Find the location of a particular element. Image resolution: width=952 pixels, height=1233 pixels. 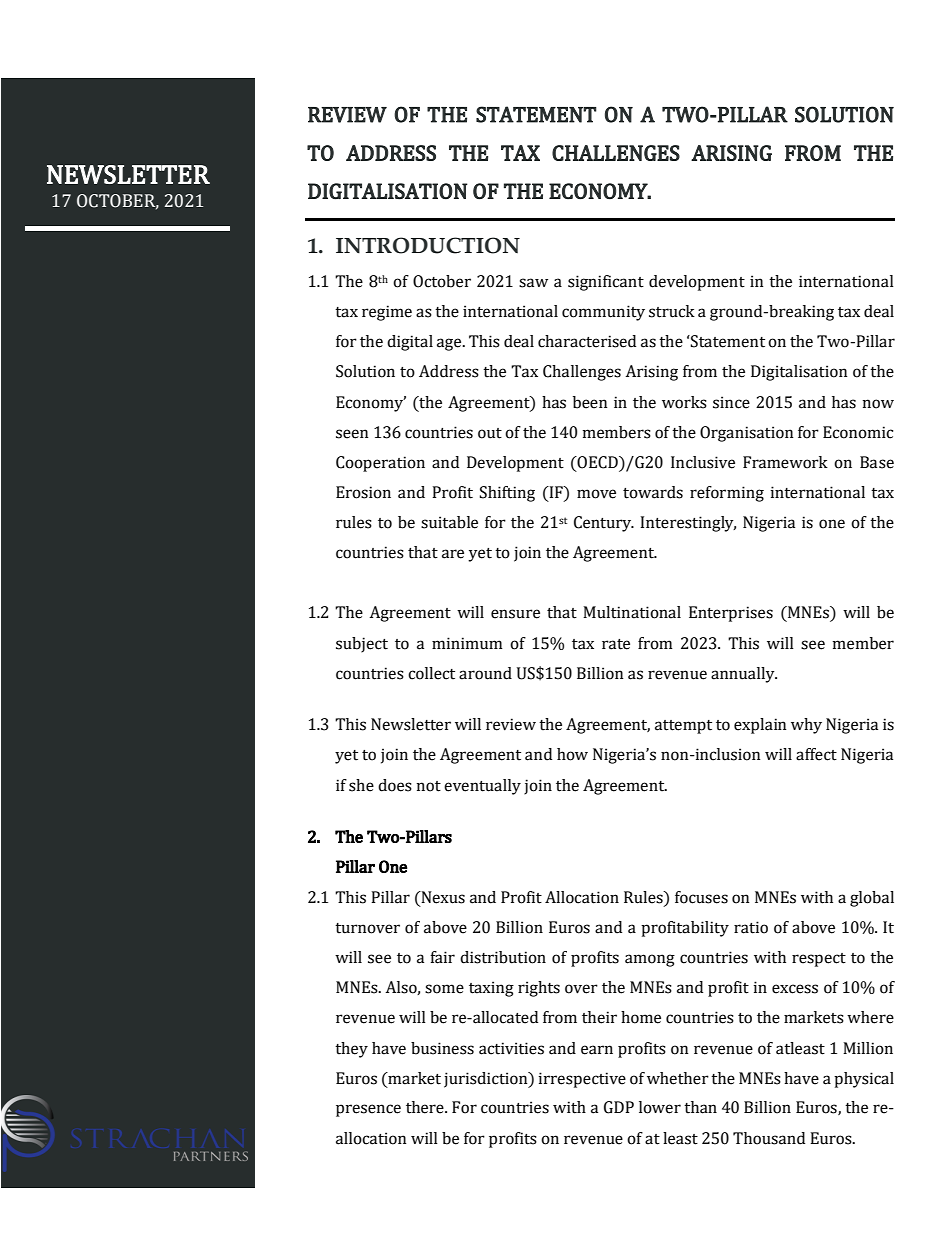

why is located at coordinates (806, 726).
